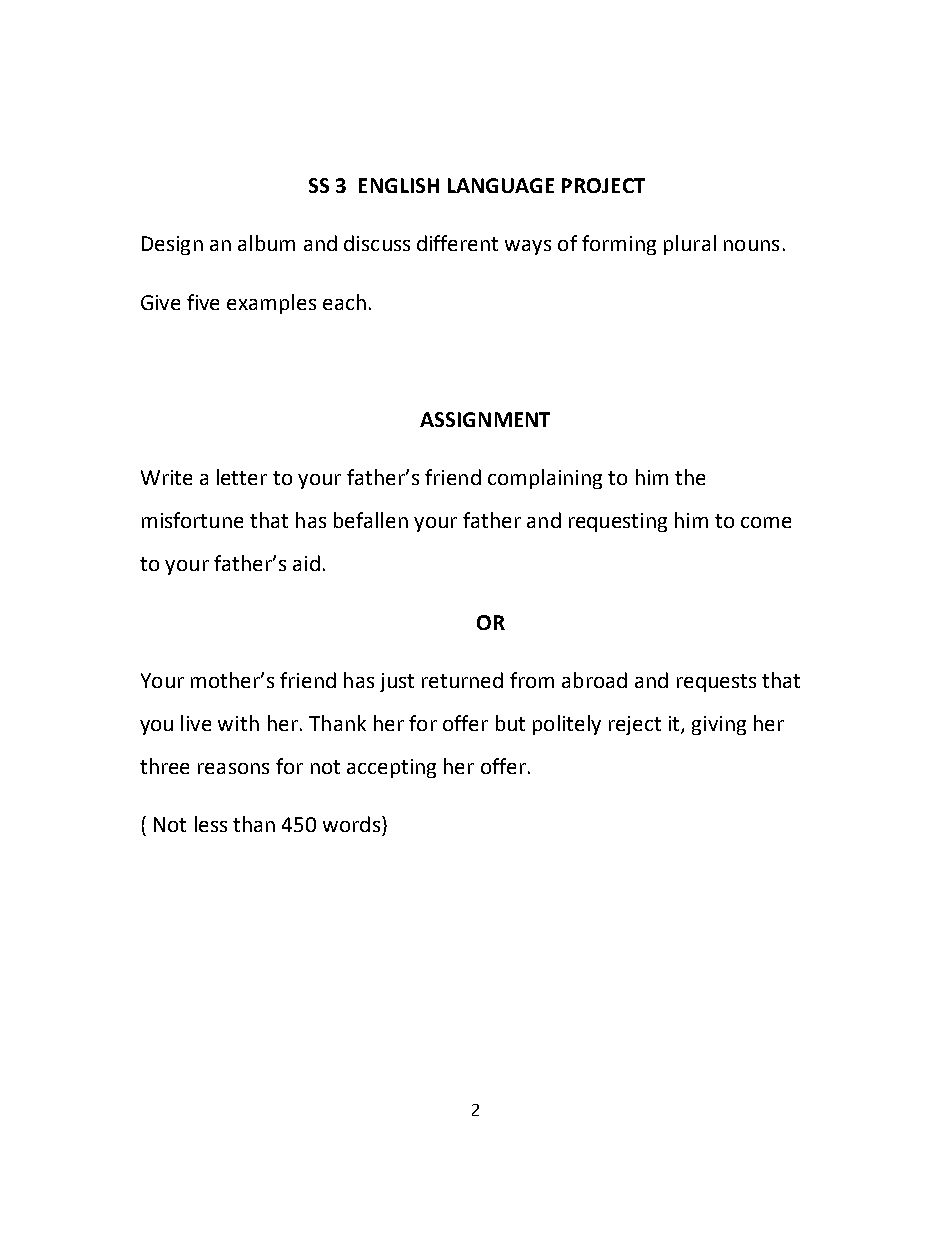  I want to click on aid, so click(306, 563).
